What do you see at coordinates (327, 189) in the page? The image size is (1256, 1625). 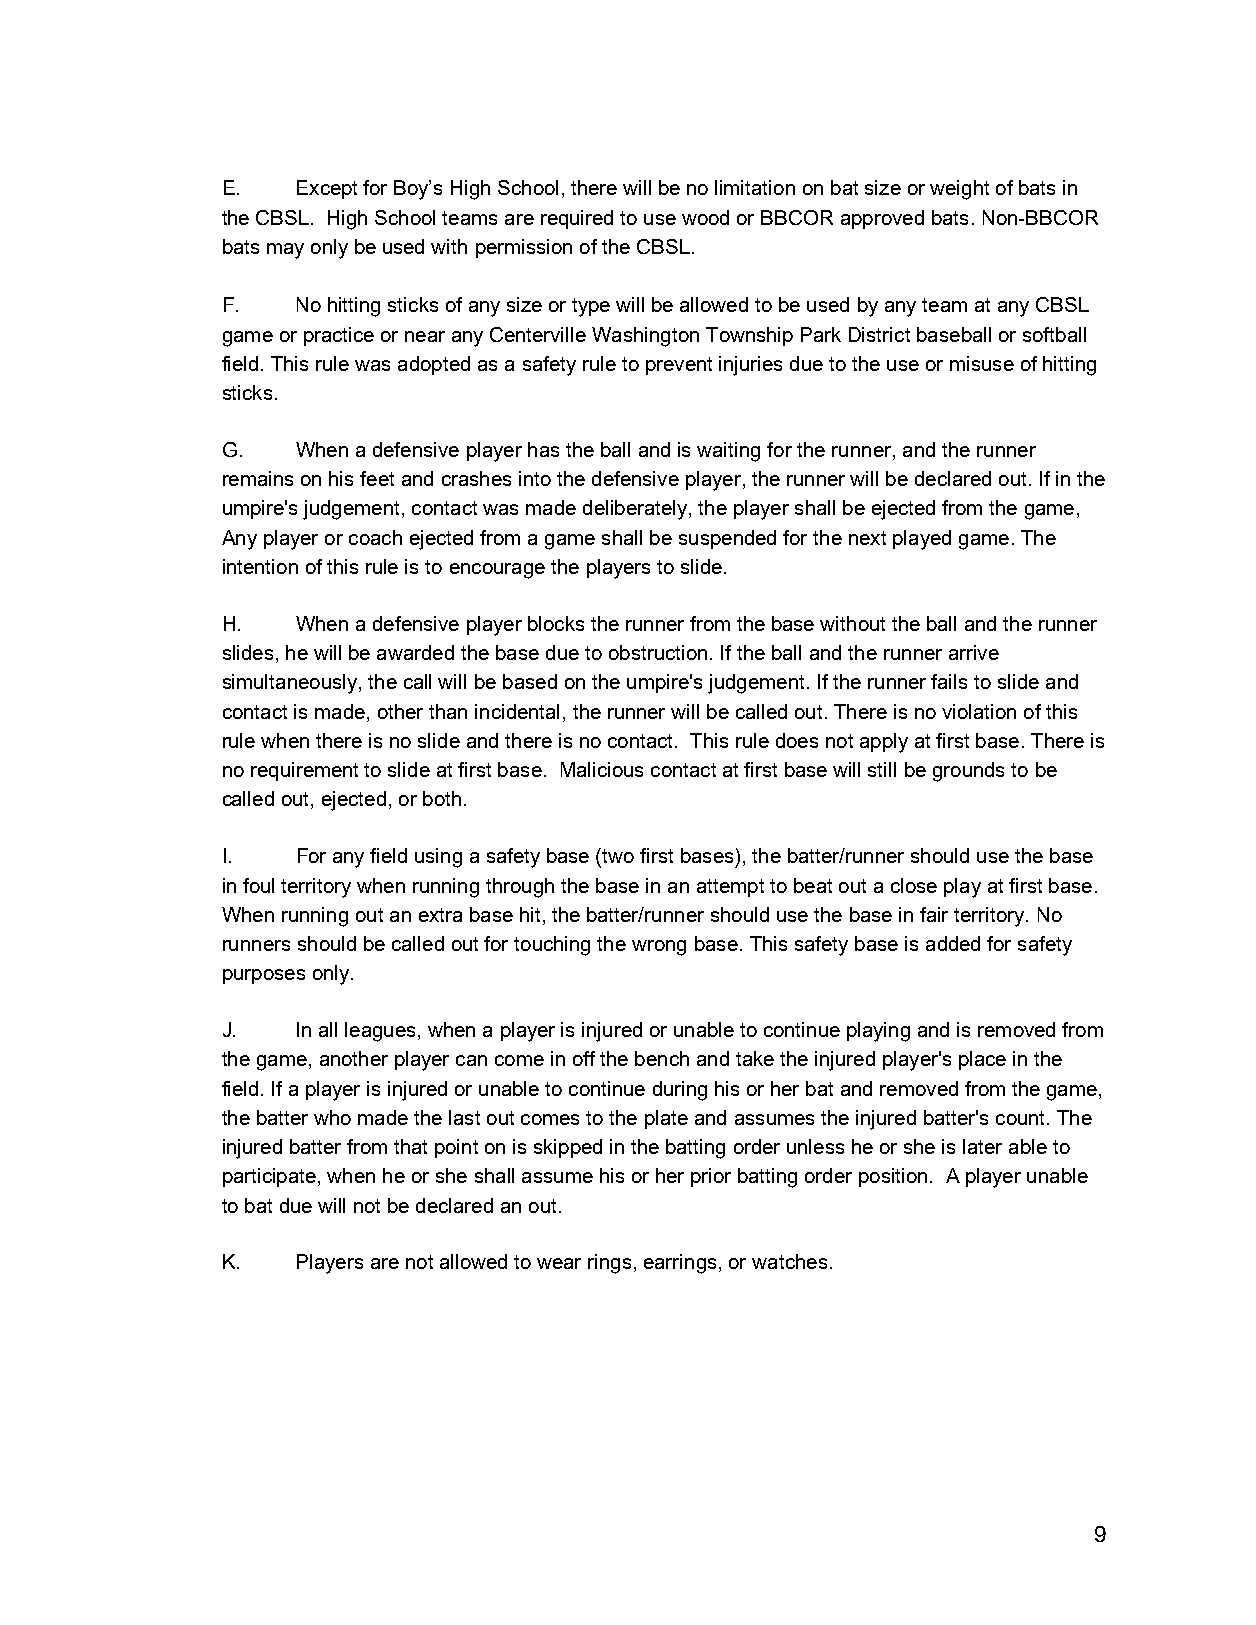 I see `Except` at bounding box center [327, 189].
